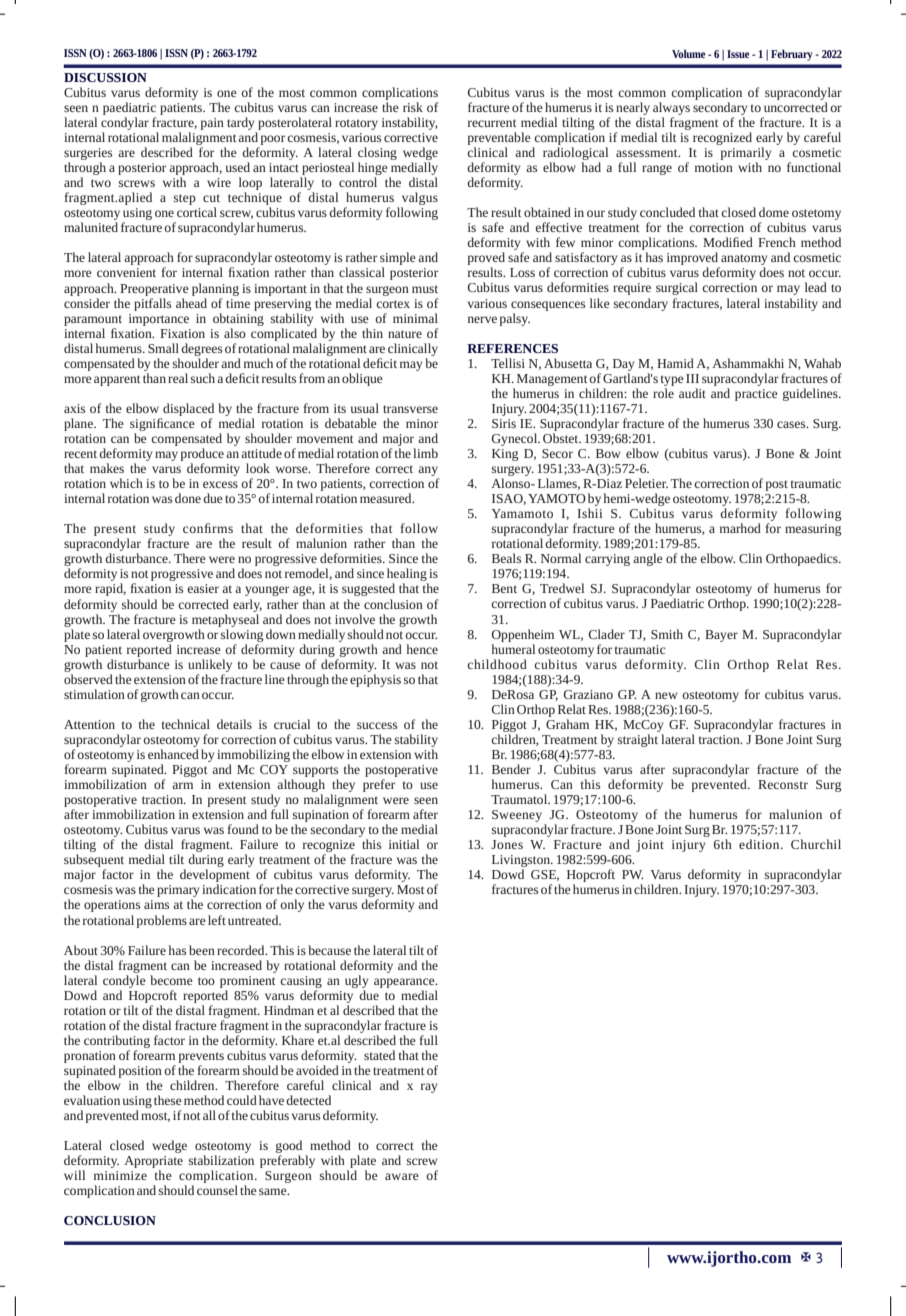  What do you see at coordinates (105, 77) in the page?
I see `DISCUSSION` at bounding box center [105, 77].
